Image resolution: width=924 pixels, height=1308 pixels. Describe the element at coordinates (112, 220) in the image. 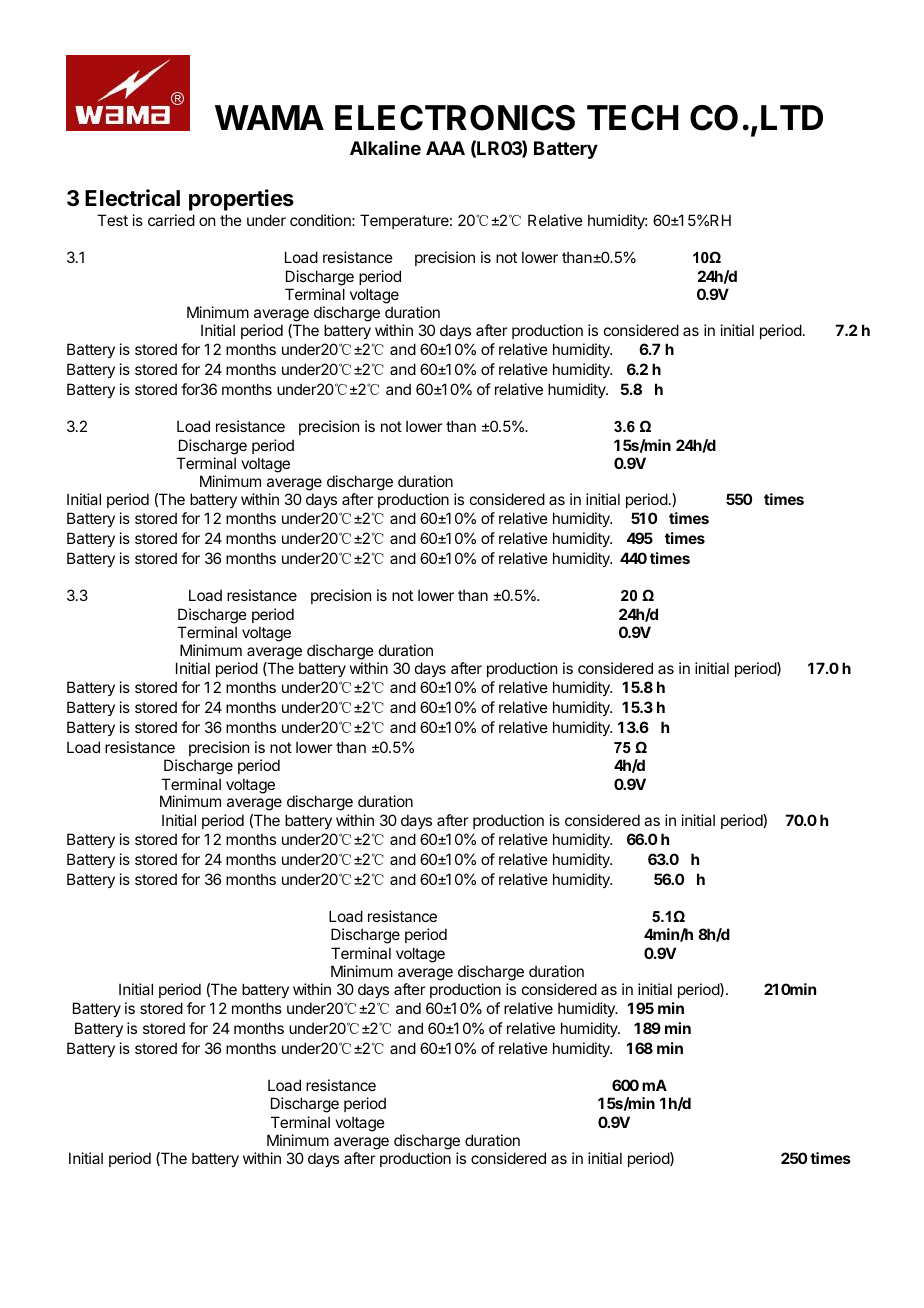

I see `Test` at that location.
